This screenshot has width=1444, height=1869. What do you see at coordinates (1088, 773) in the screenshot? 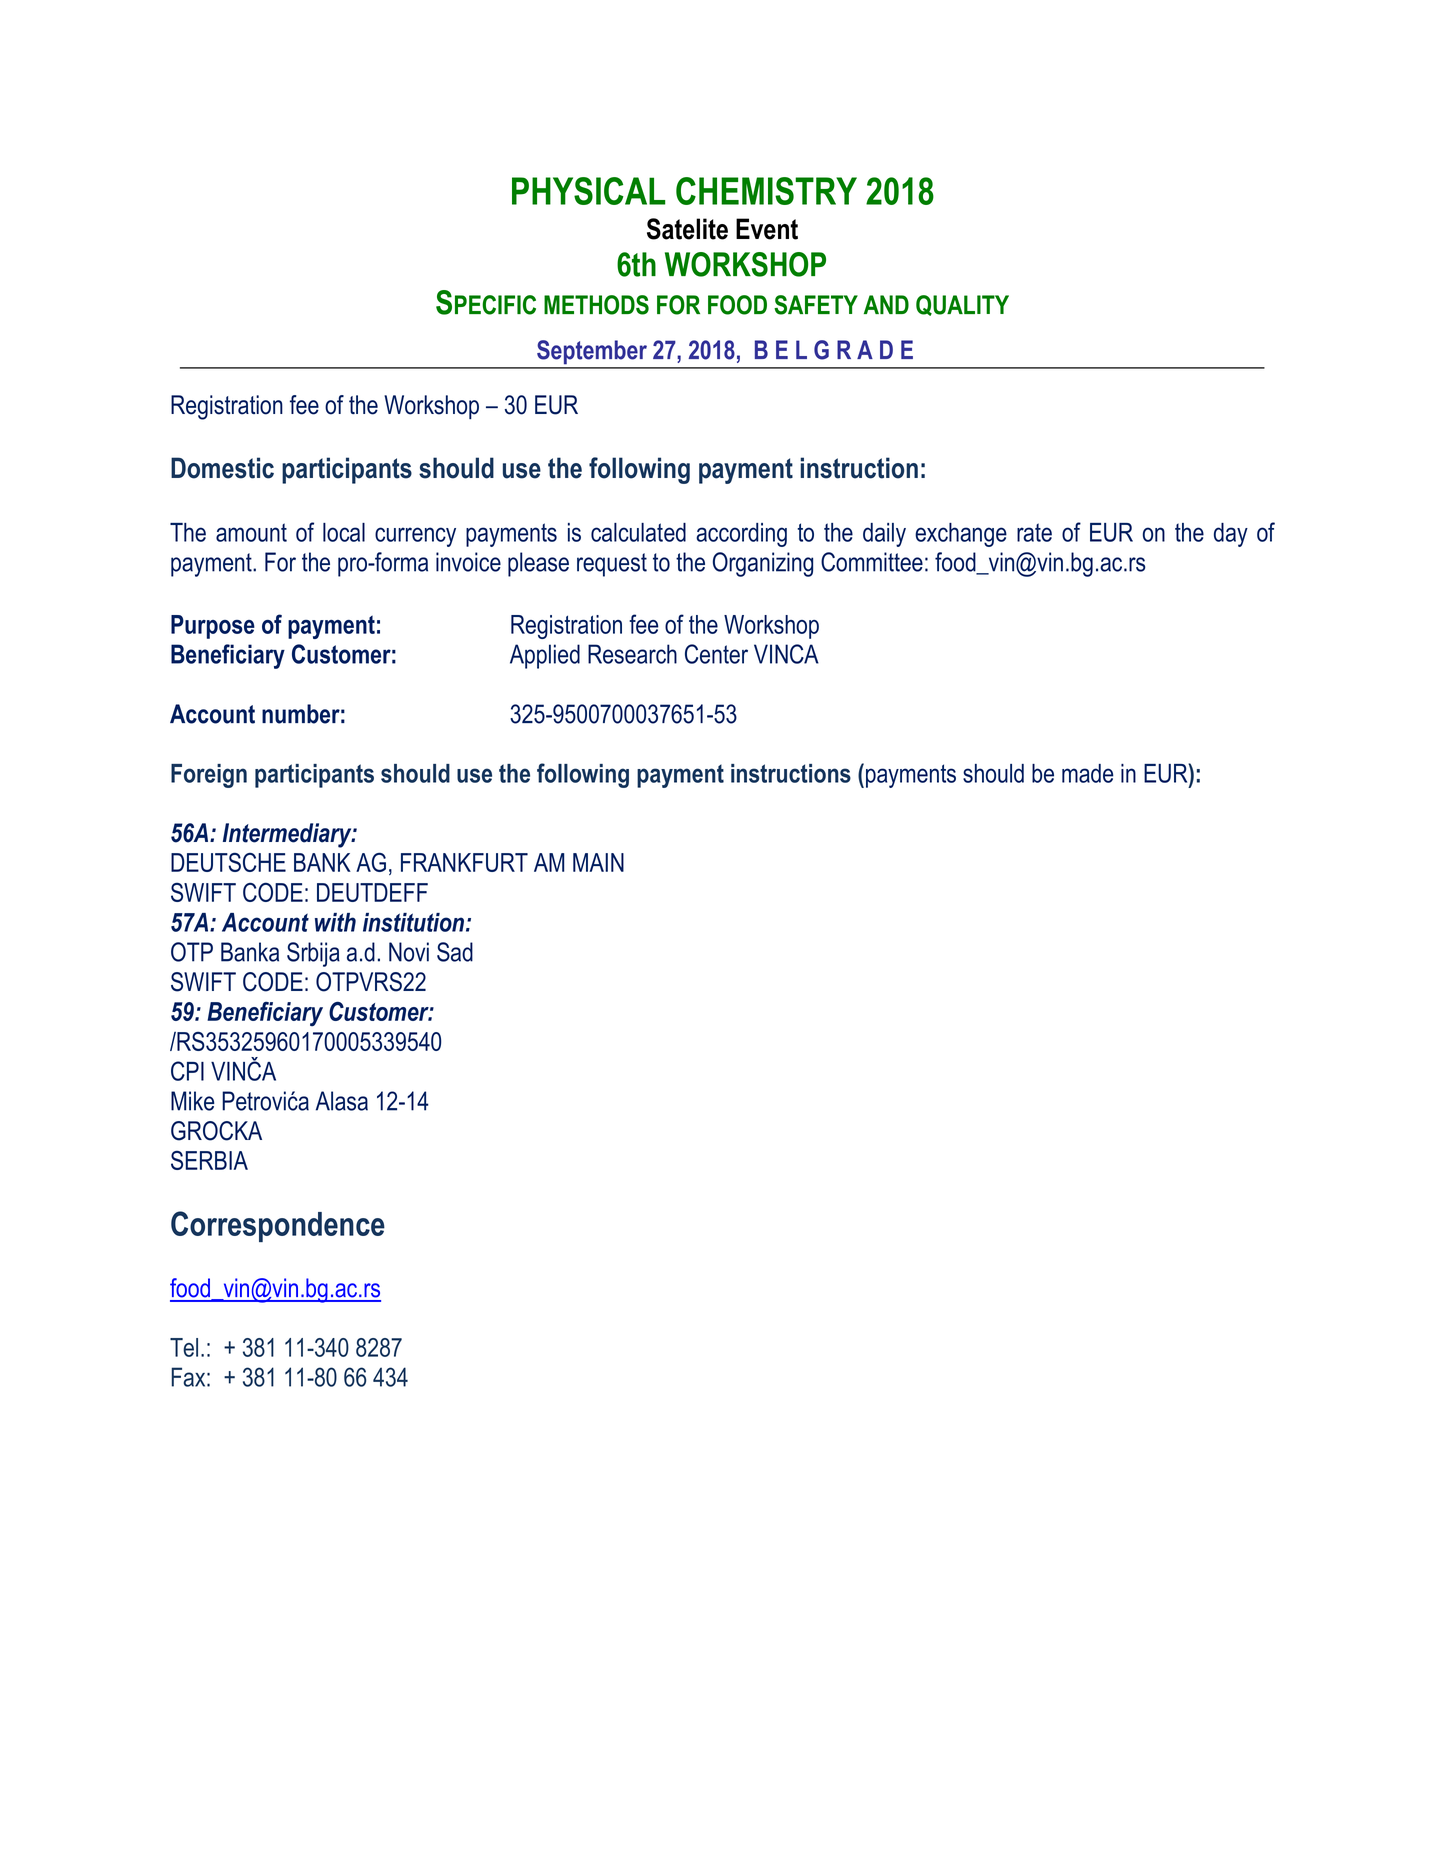
I see `made` at bounding box center [1088, 773].
